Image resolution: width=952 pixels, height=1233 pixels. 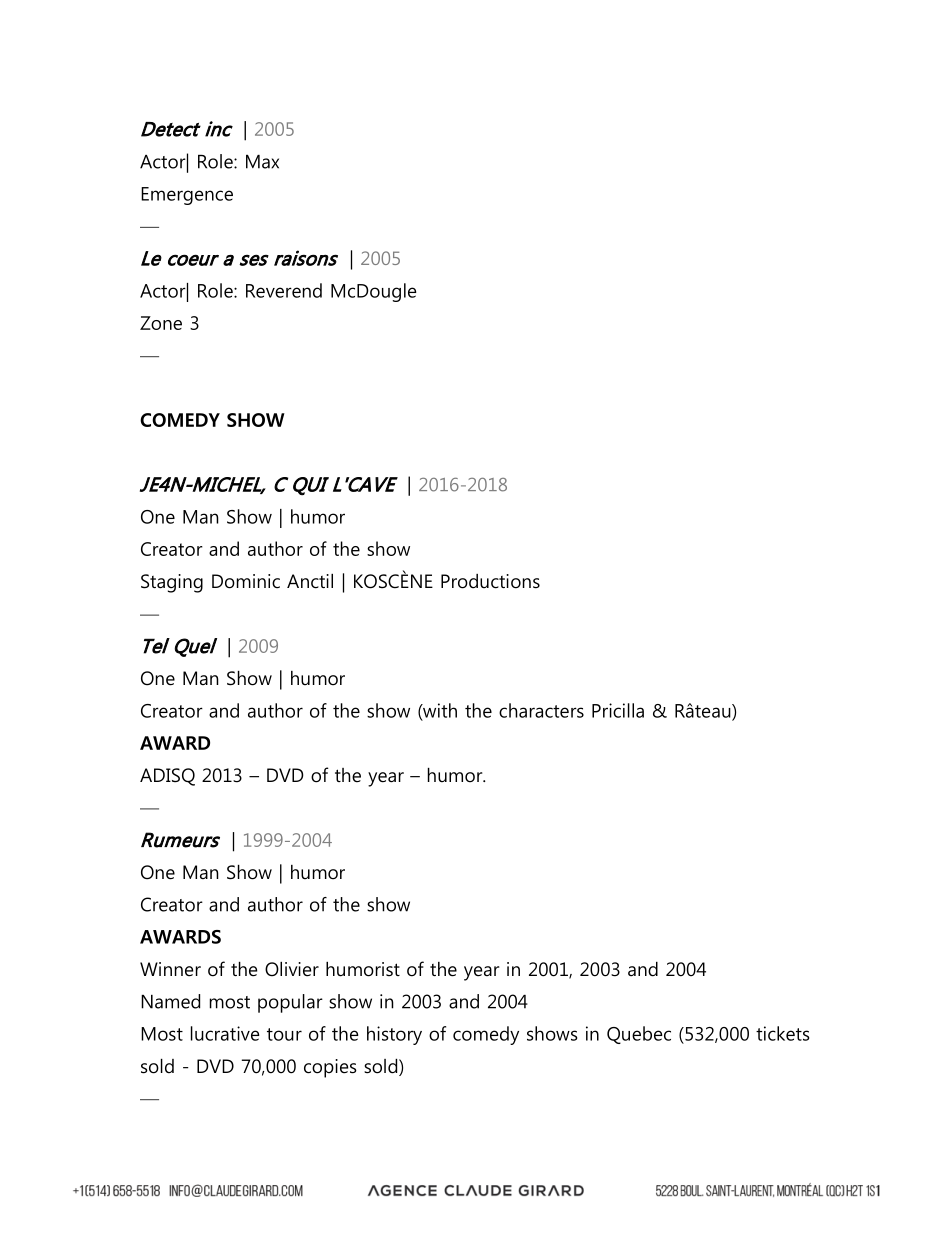 What do you see at coordinates (394, 1035) in the screenshot?
I see `history` at bounding box center [394, 1035].
